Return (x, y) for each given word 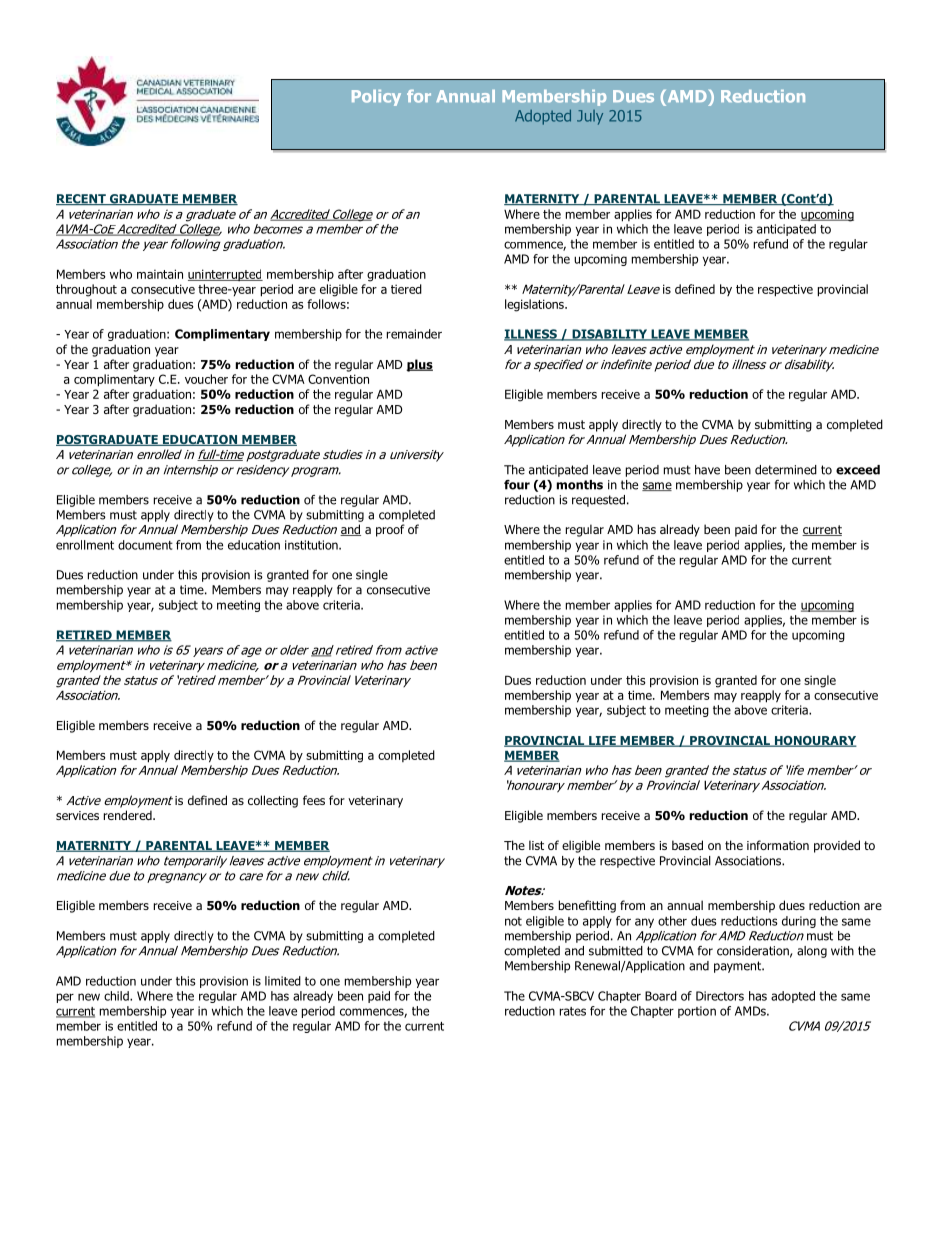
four (517, 485)
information (778, 845)
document (145, 545)
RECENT (82, 199)
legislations (535, 305)
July (590, 117)
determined (786, 470)
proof (390, 530)
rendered (129, 815)
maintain (160, 274)
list (536, 845)
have (707, 470)
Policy (376, 98)
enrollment (85, 545)
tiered (406, 289)
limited (283, 981)
